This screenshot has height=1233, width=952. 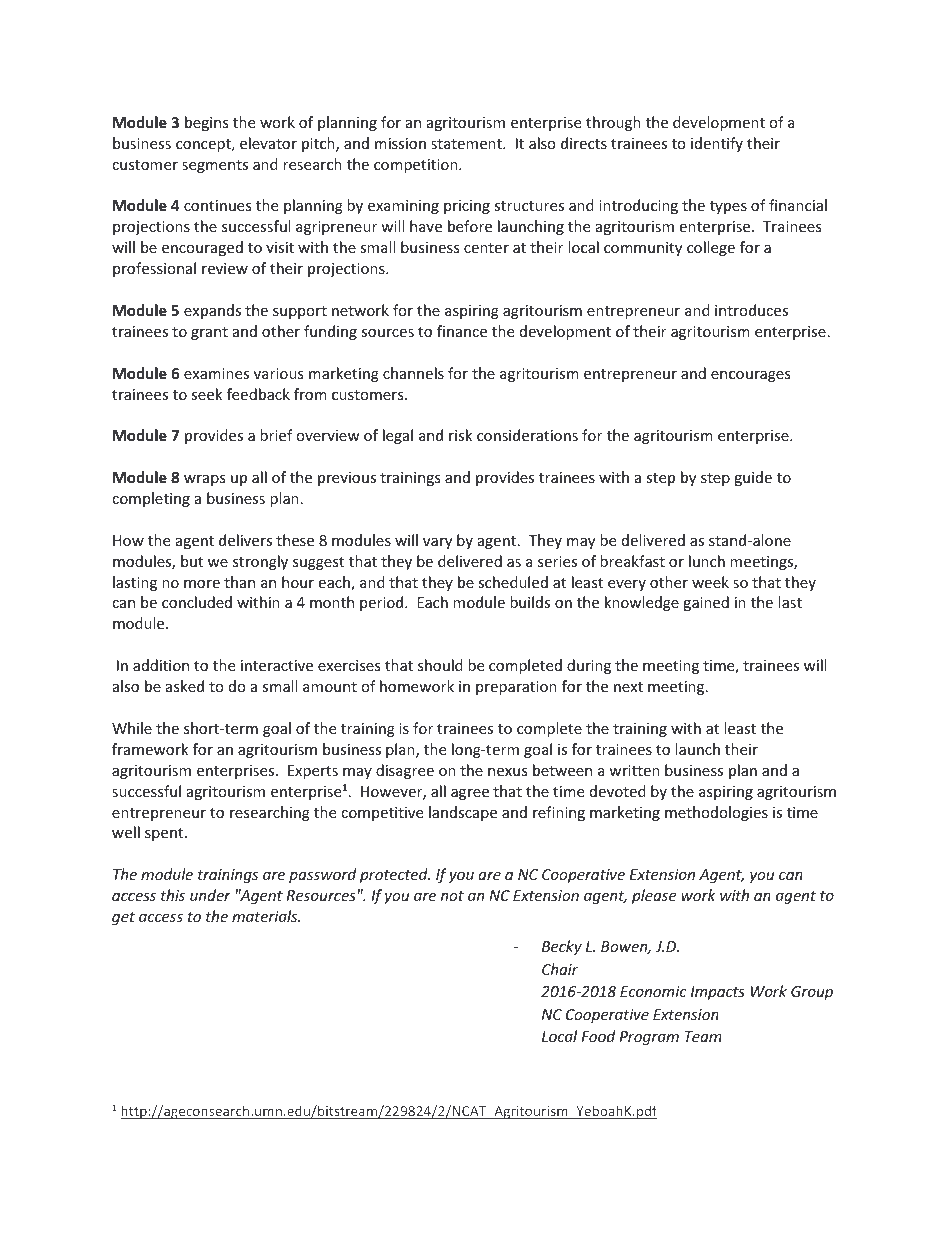 I want to click on week, so click(x=710, y=582).
